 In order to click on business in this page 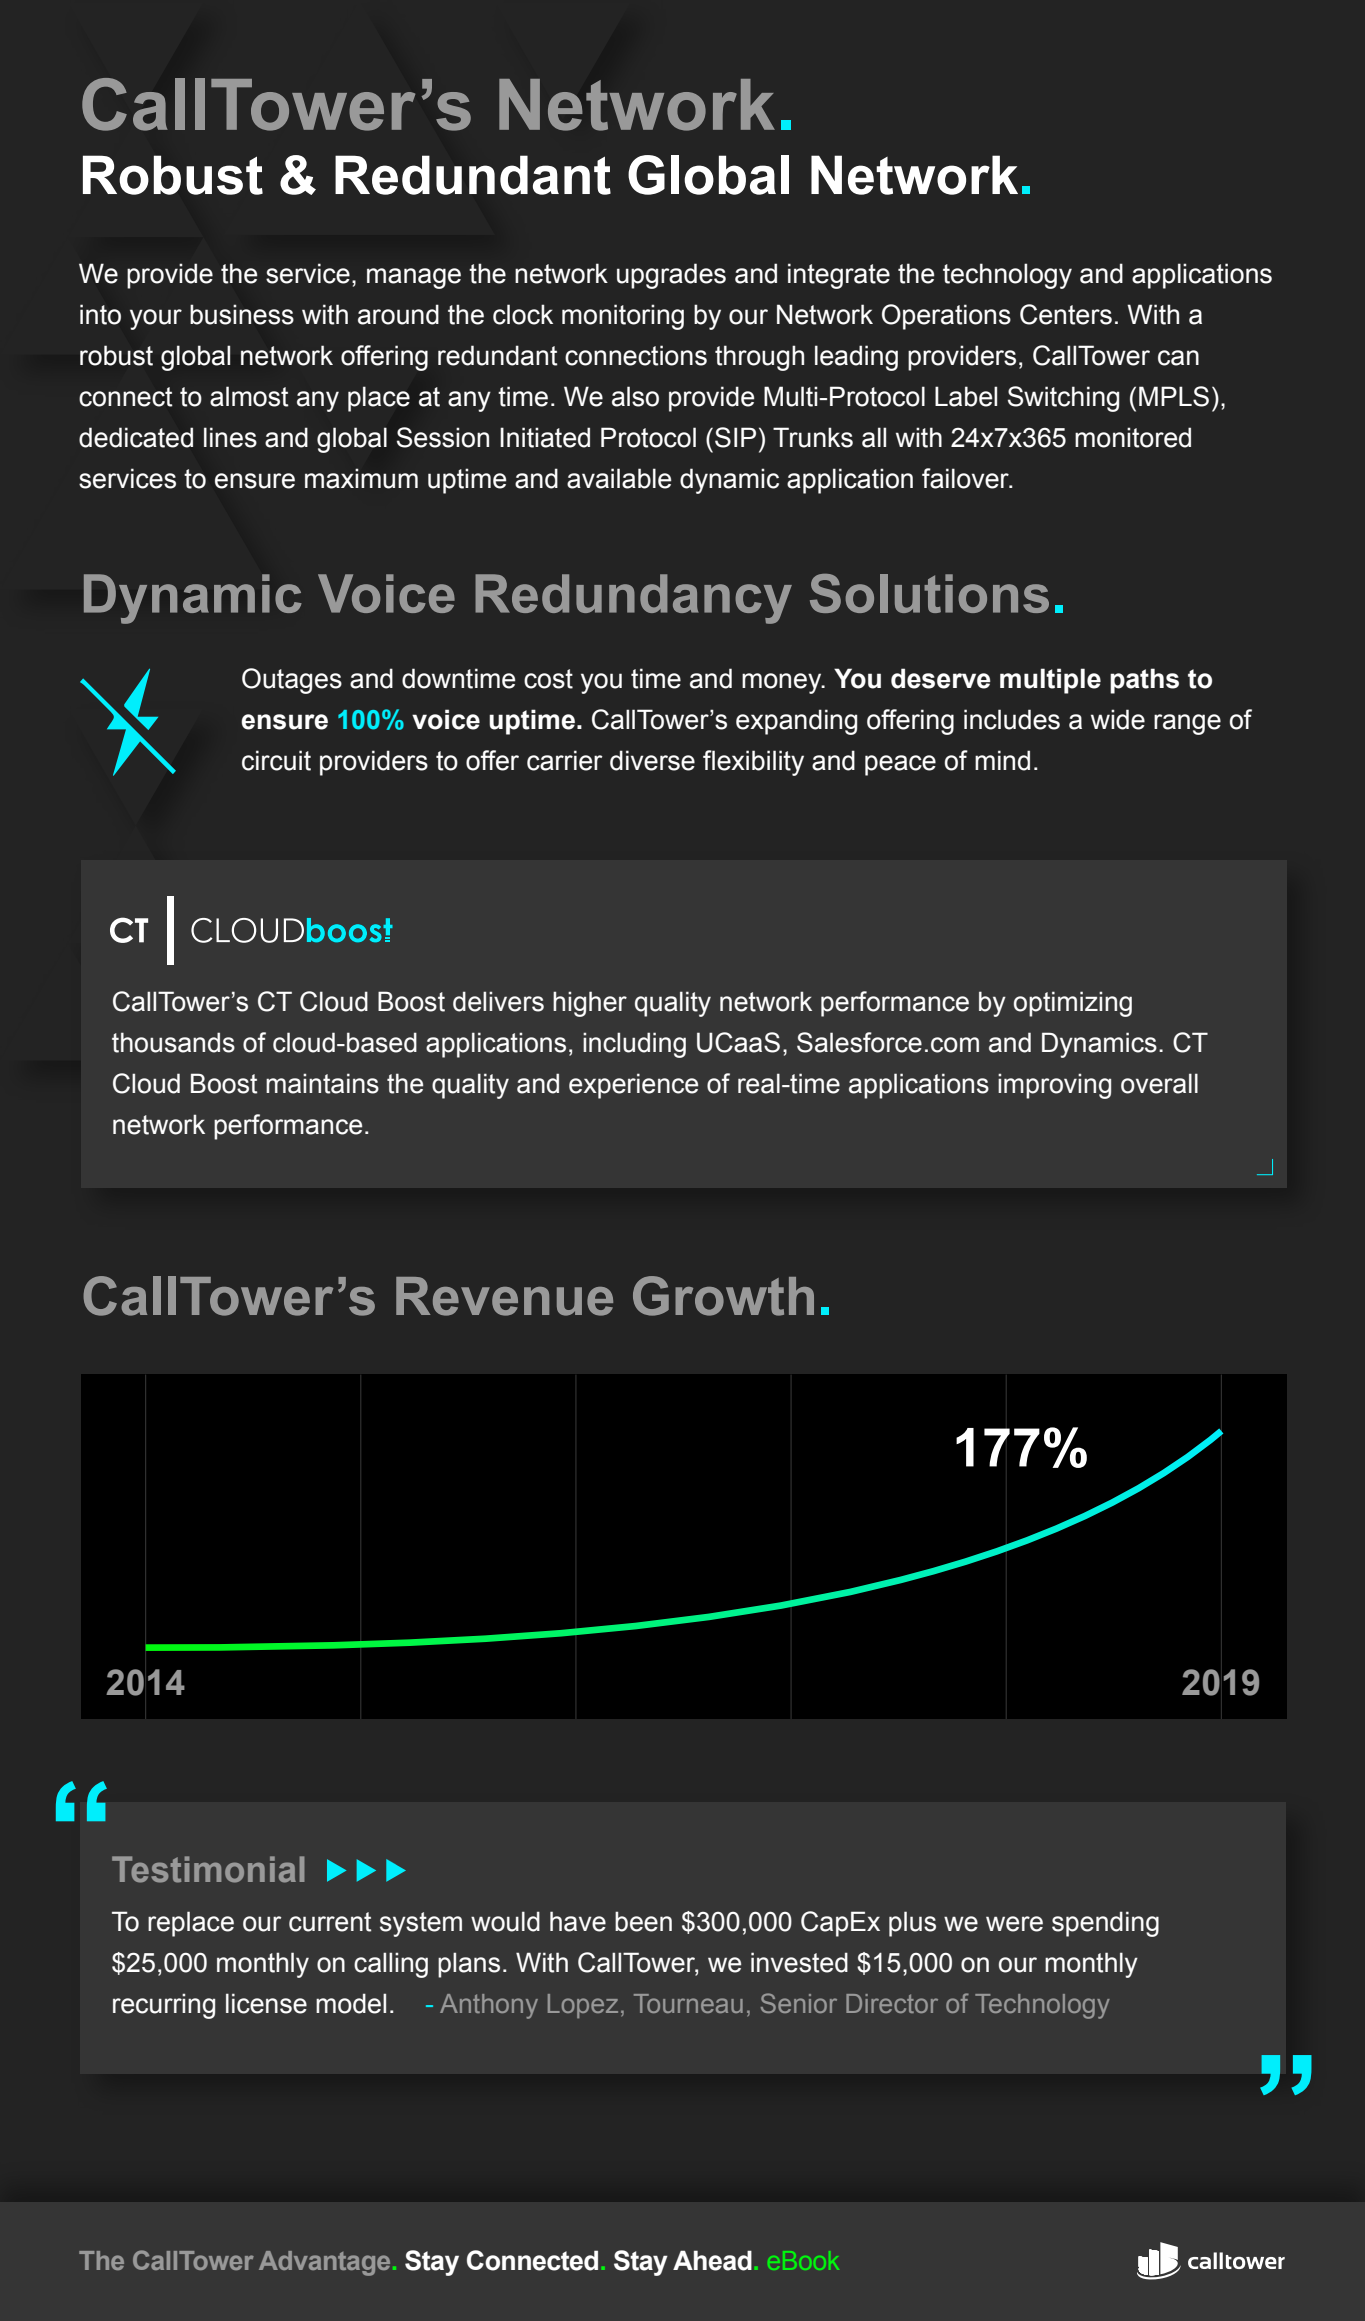, I will do `click(242, 314)`.
